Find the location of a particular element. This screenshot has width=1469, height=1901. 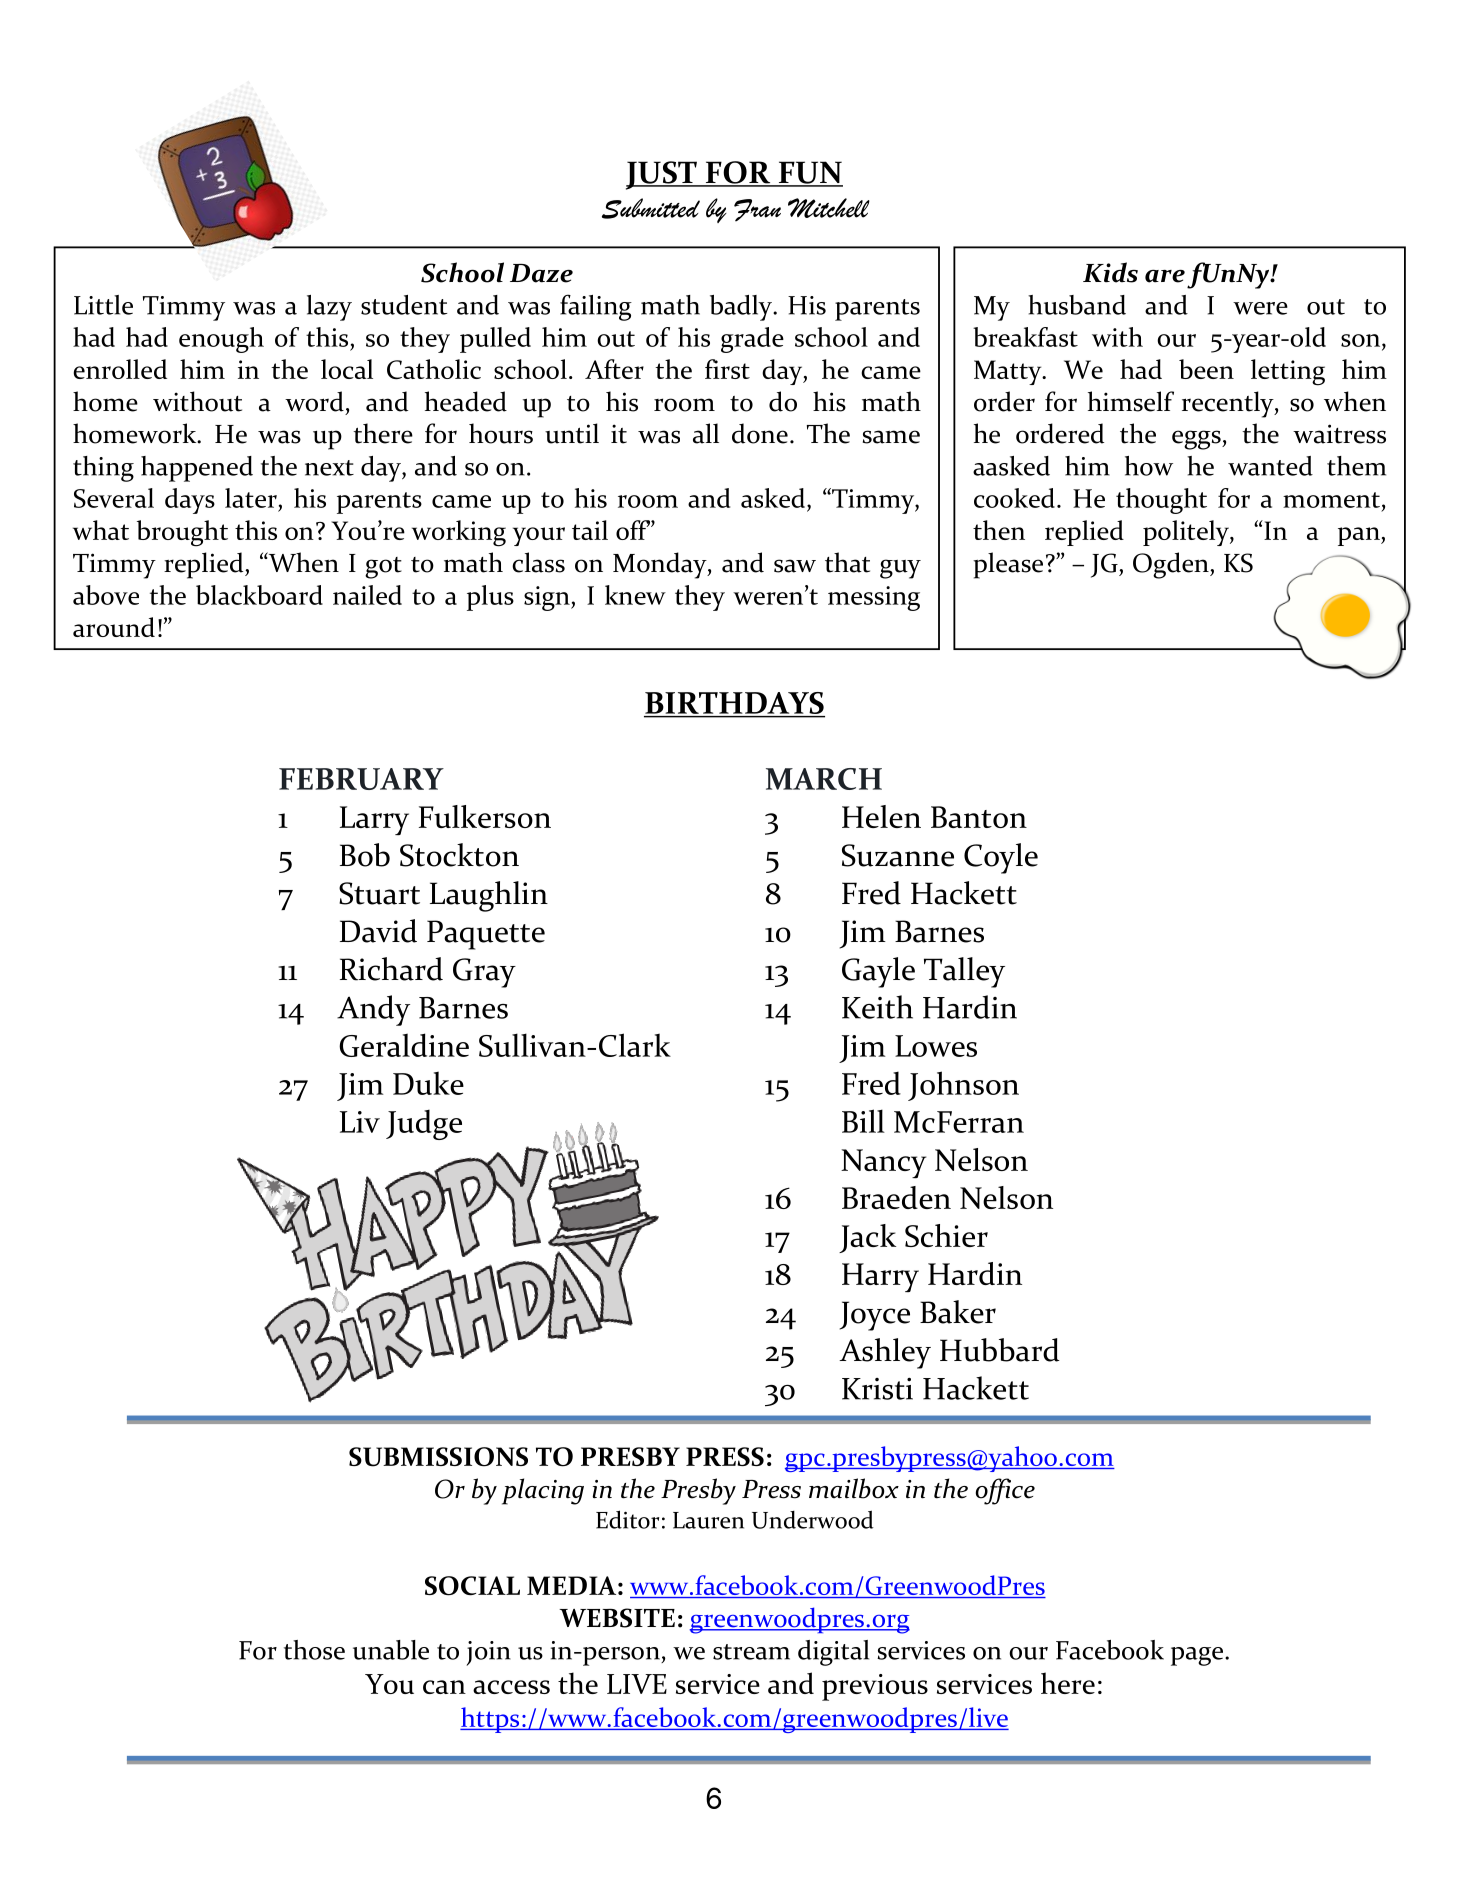

page is located at coordinates (1198, 1656).
